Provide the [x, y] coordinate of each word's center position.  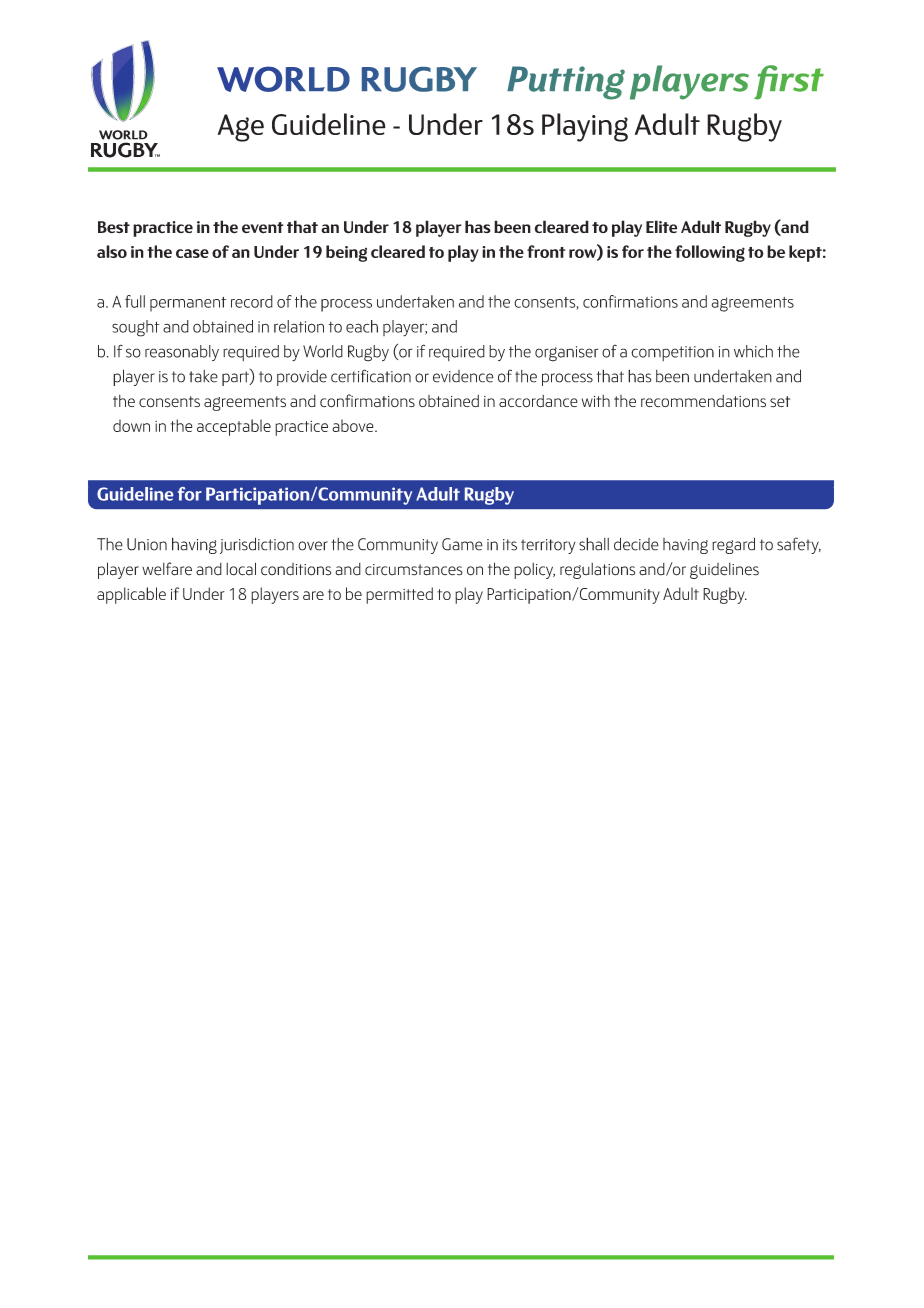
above [354, 425]
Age [241, 128]
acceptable [234, 427]
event [263, 228]
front [546, 251]
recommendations [703, 401]
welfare [167, 569]
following [710, 253]
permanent [188, 304]
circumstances [414, 570]
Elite [661, 226]
